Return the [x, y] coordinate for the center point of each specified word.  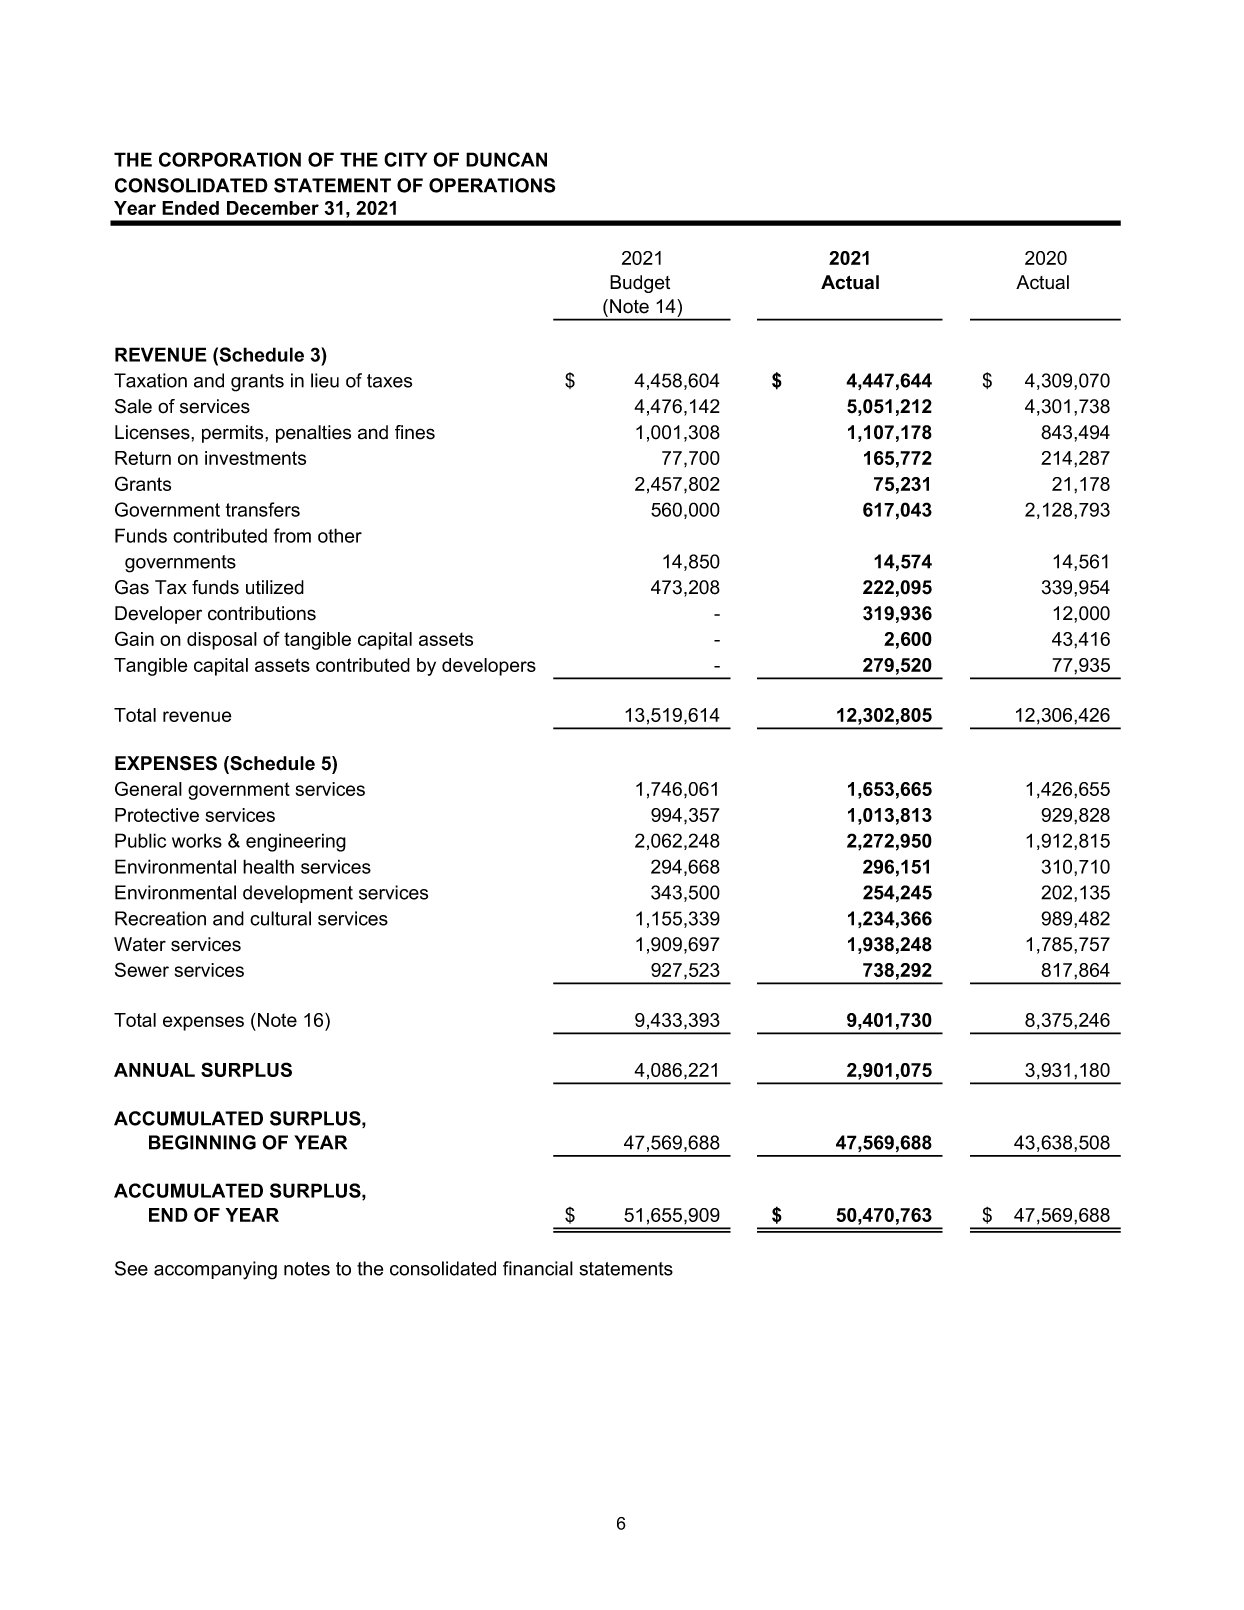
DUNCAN [506, 159]
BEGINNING [202, 1142]
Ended [190, 208]
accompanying [215, 1270]
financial [538, 1268]
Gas [132, 587]
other [340, 535]
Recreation [160, 918]
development [298, 894]
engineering [296, 842]
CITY [405, 159]
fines [415, 432]
